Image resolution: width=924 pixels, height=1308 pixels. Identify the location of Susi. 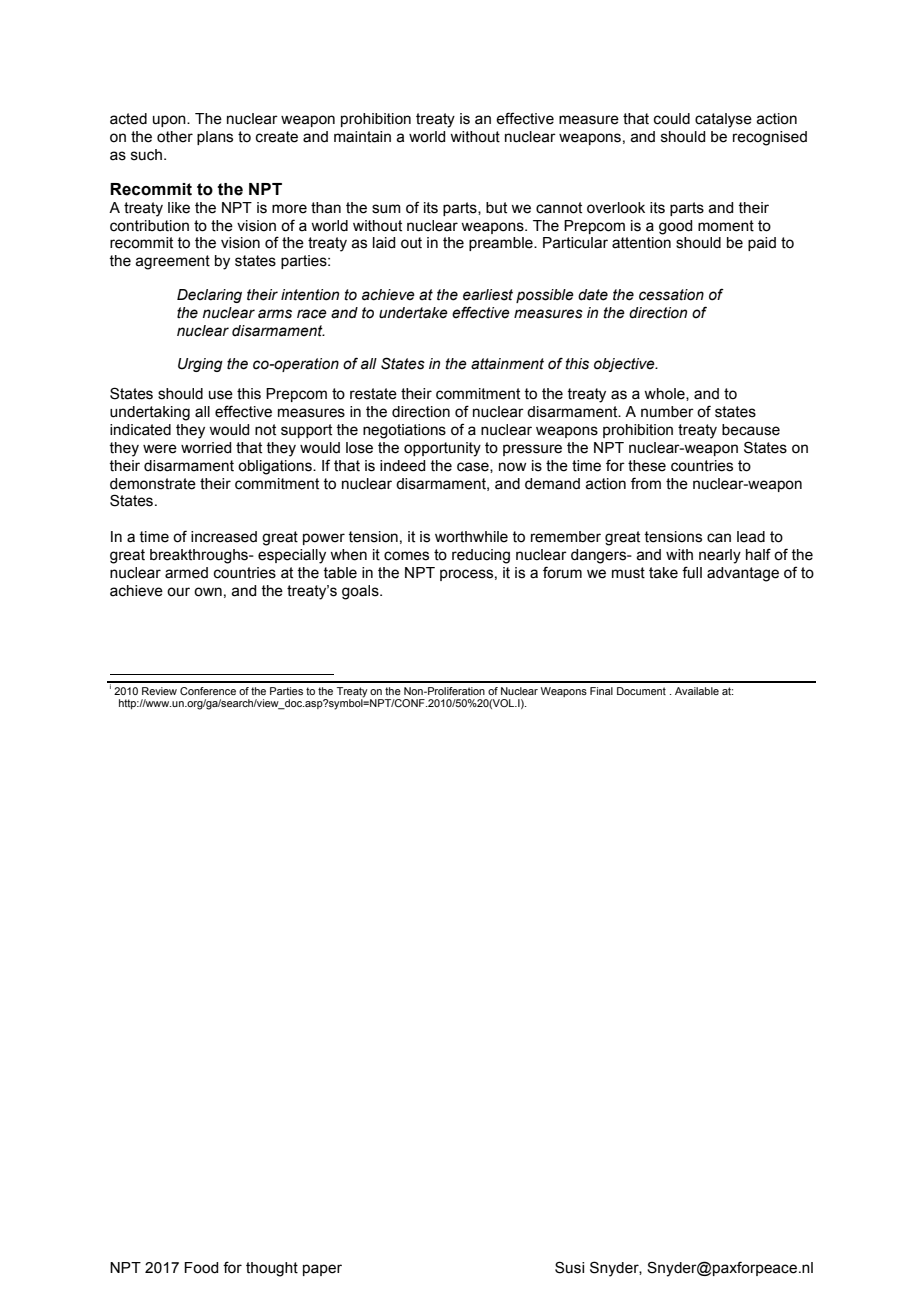
(569, 1267).
